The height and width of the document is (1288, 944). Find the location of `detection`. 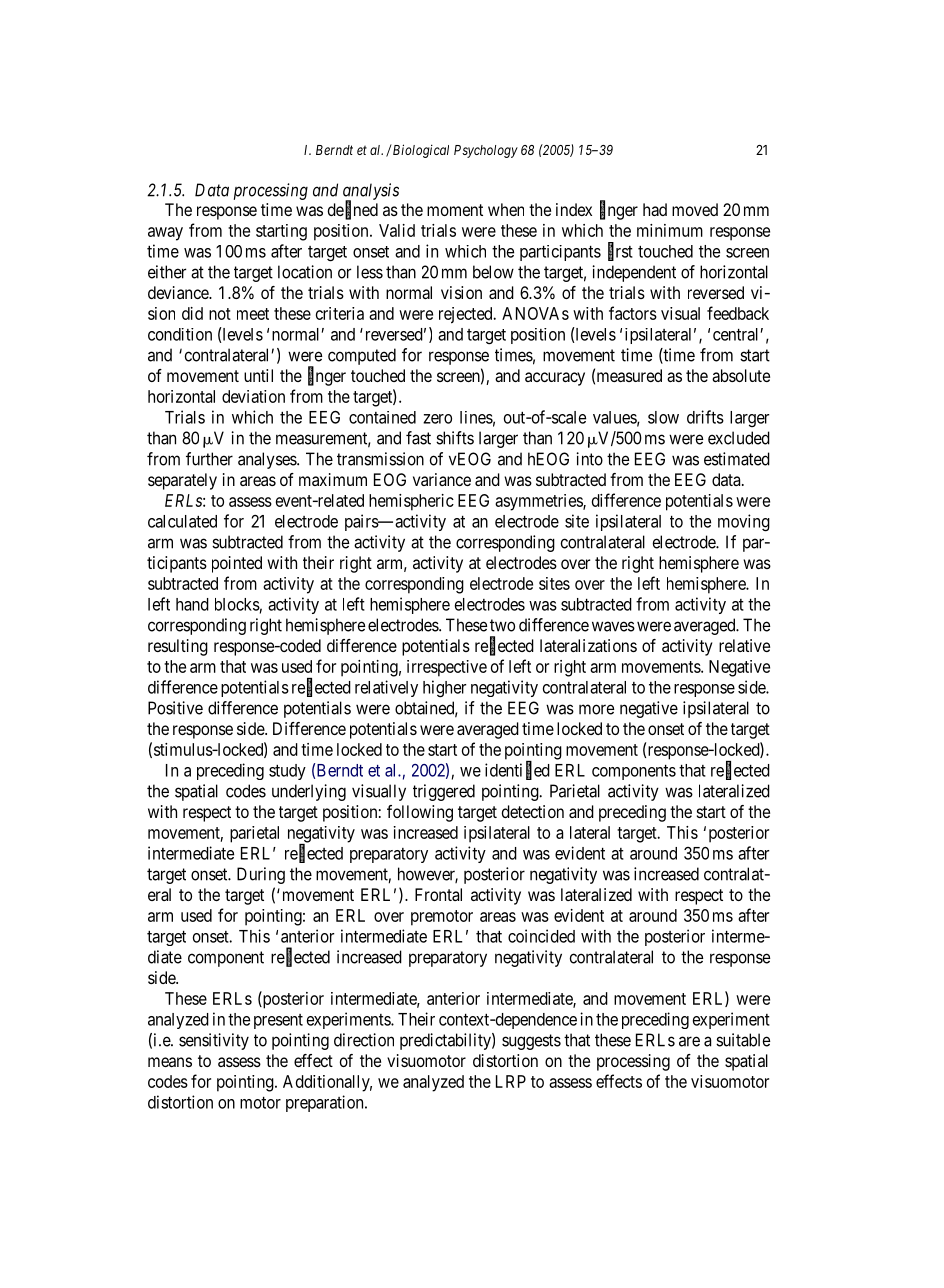

detection is located at coordinates (533, 811).
